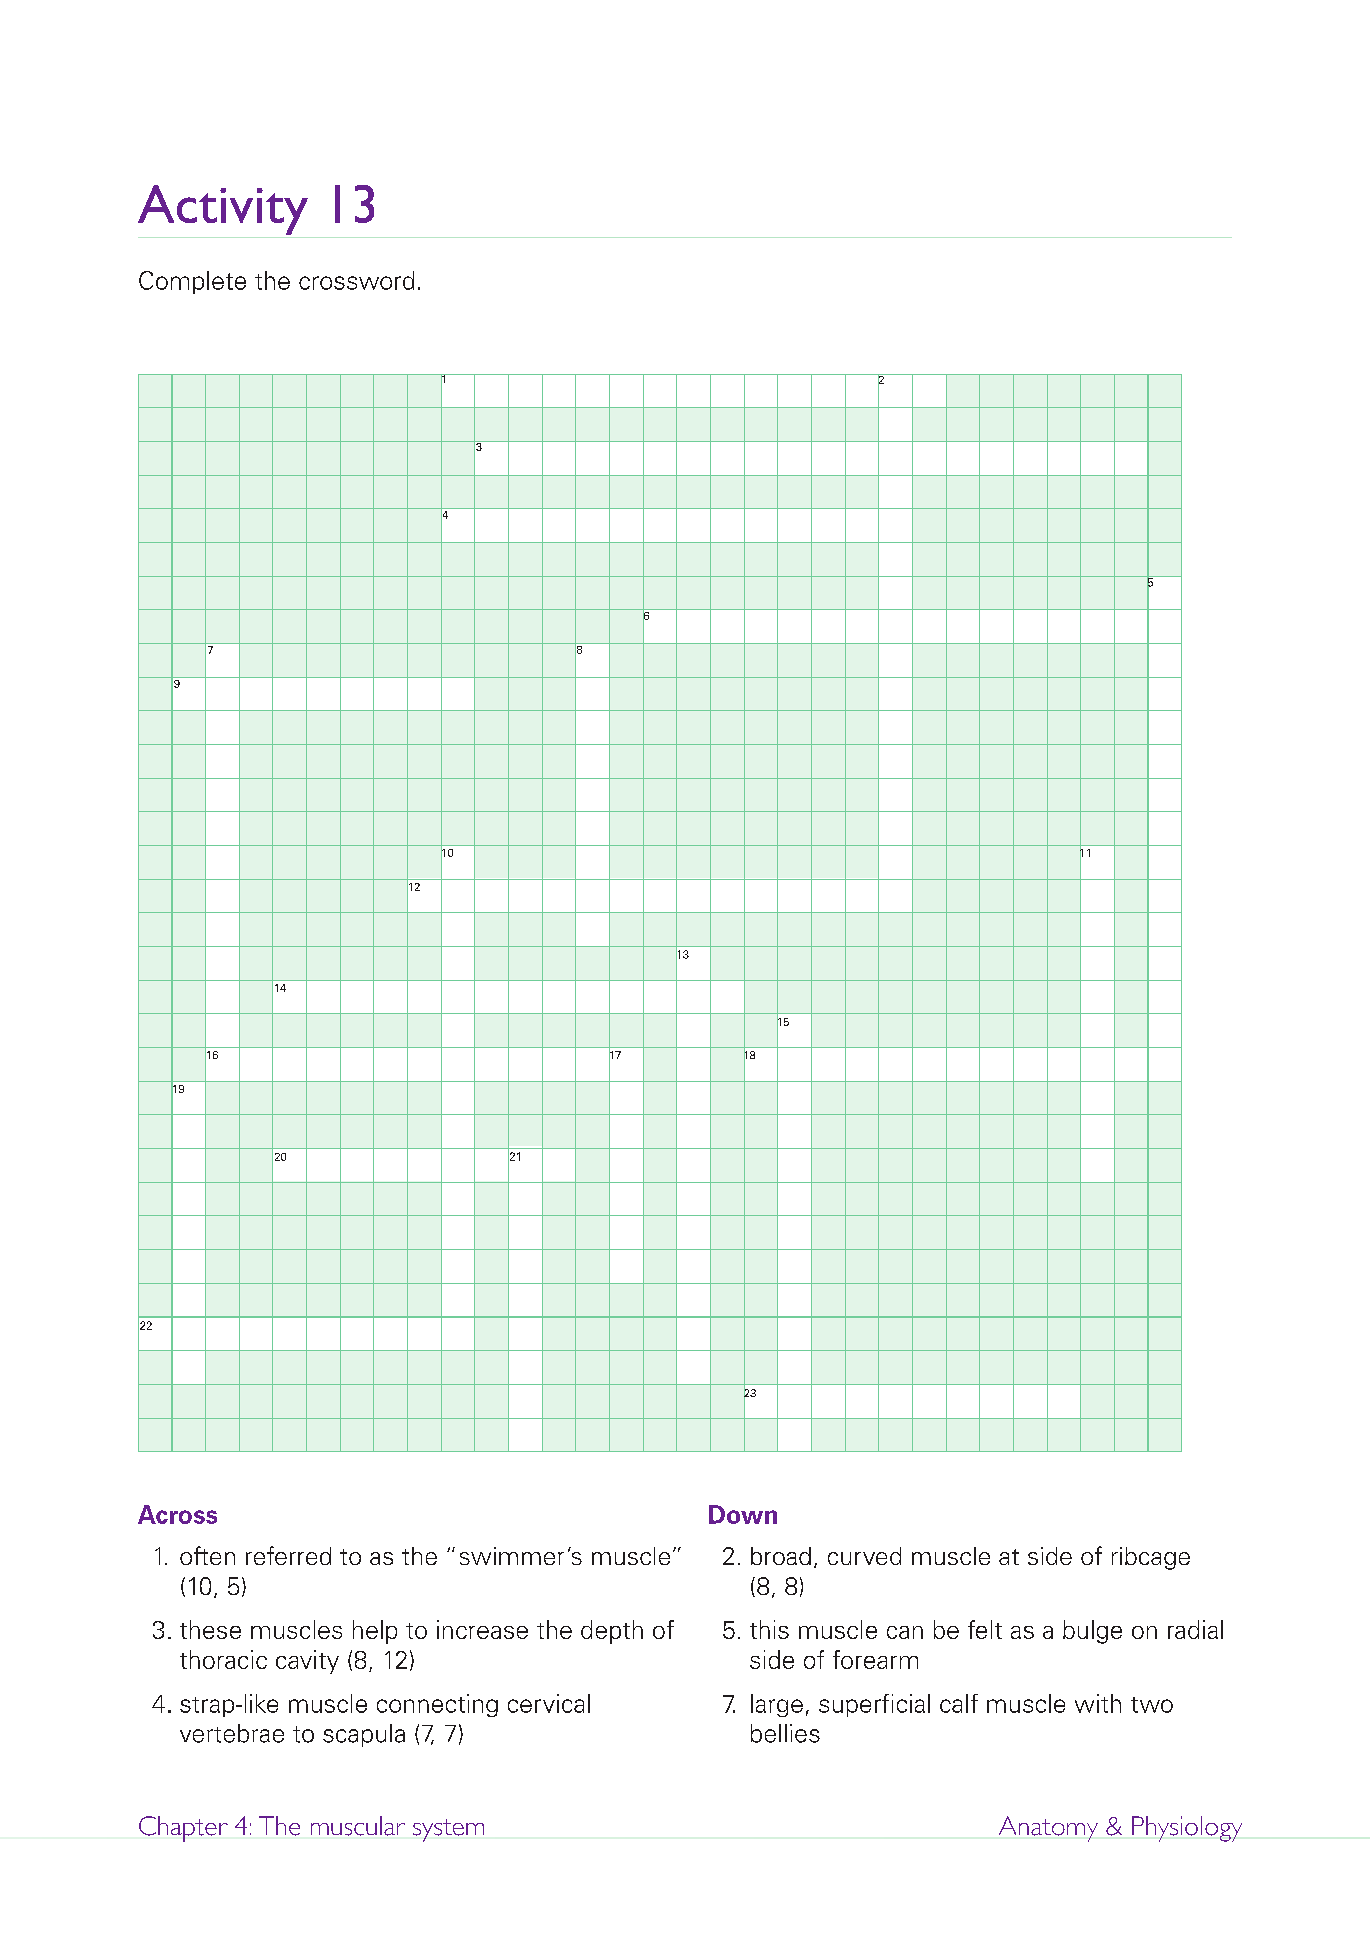 This image has height=1938, width=1370. I want to click on muscular, so click(358, 1826).
